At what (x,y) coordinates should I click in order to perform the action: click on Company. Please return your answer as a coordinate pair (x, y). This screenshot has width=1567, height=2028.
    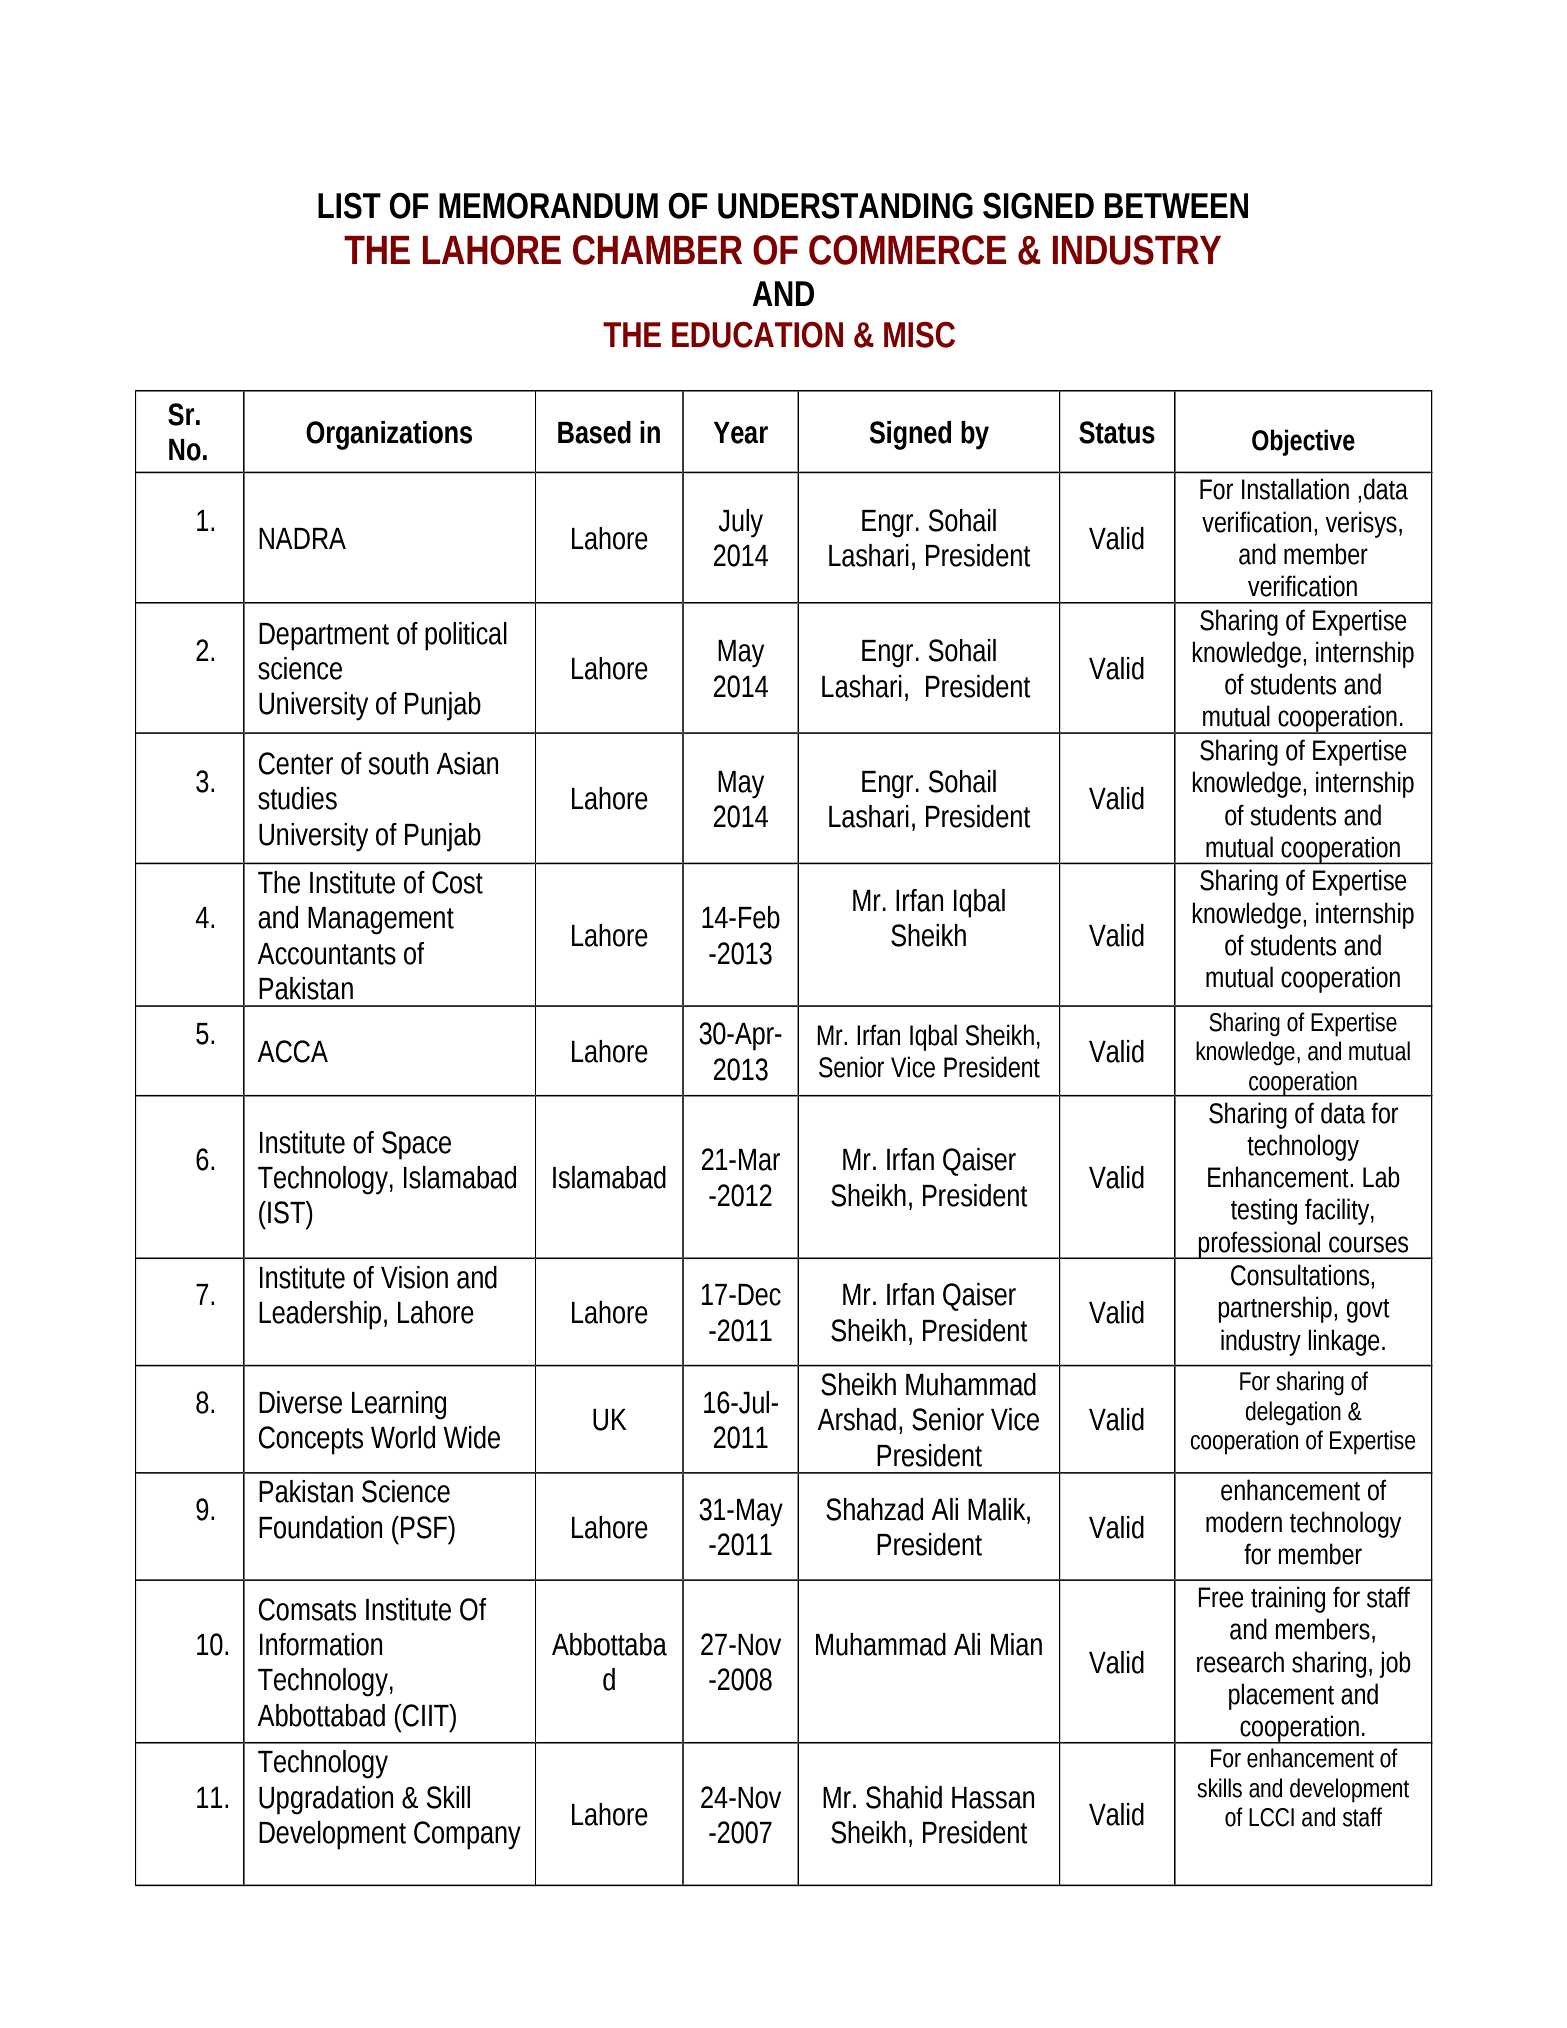
    Looking at the image, I should click on (467, 1835).
